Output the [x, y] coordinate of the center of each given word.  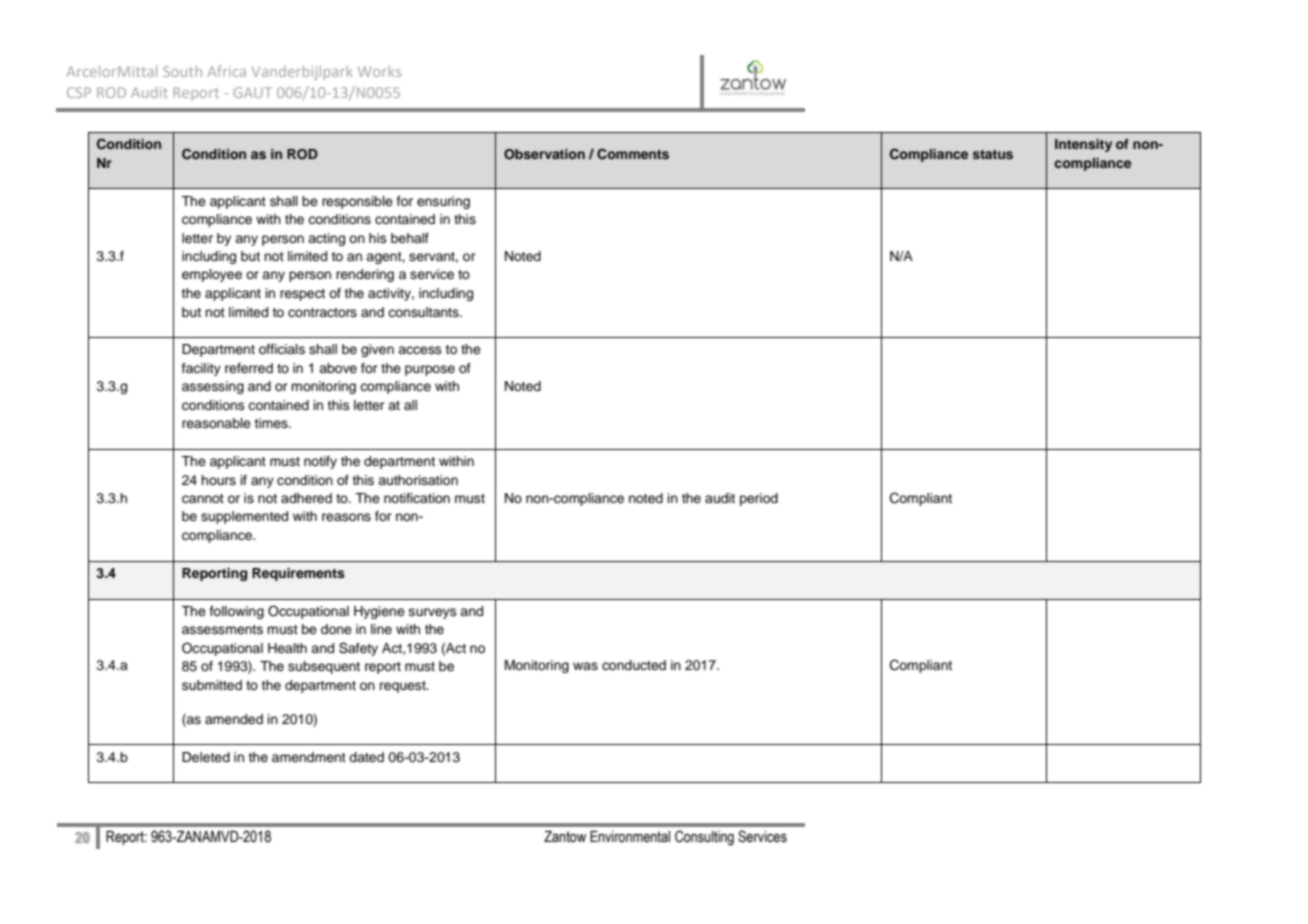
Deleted [206, 757]
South [182, 71]
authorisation [418, 480]
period [759, 499]
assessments [222, 629]
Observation [544, 154]
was [585, 666]
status [993, 154]
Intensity [1083, 145]
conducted [634, 665]
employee [212, 275]
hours [218, 480]
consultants [424, 312]
